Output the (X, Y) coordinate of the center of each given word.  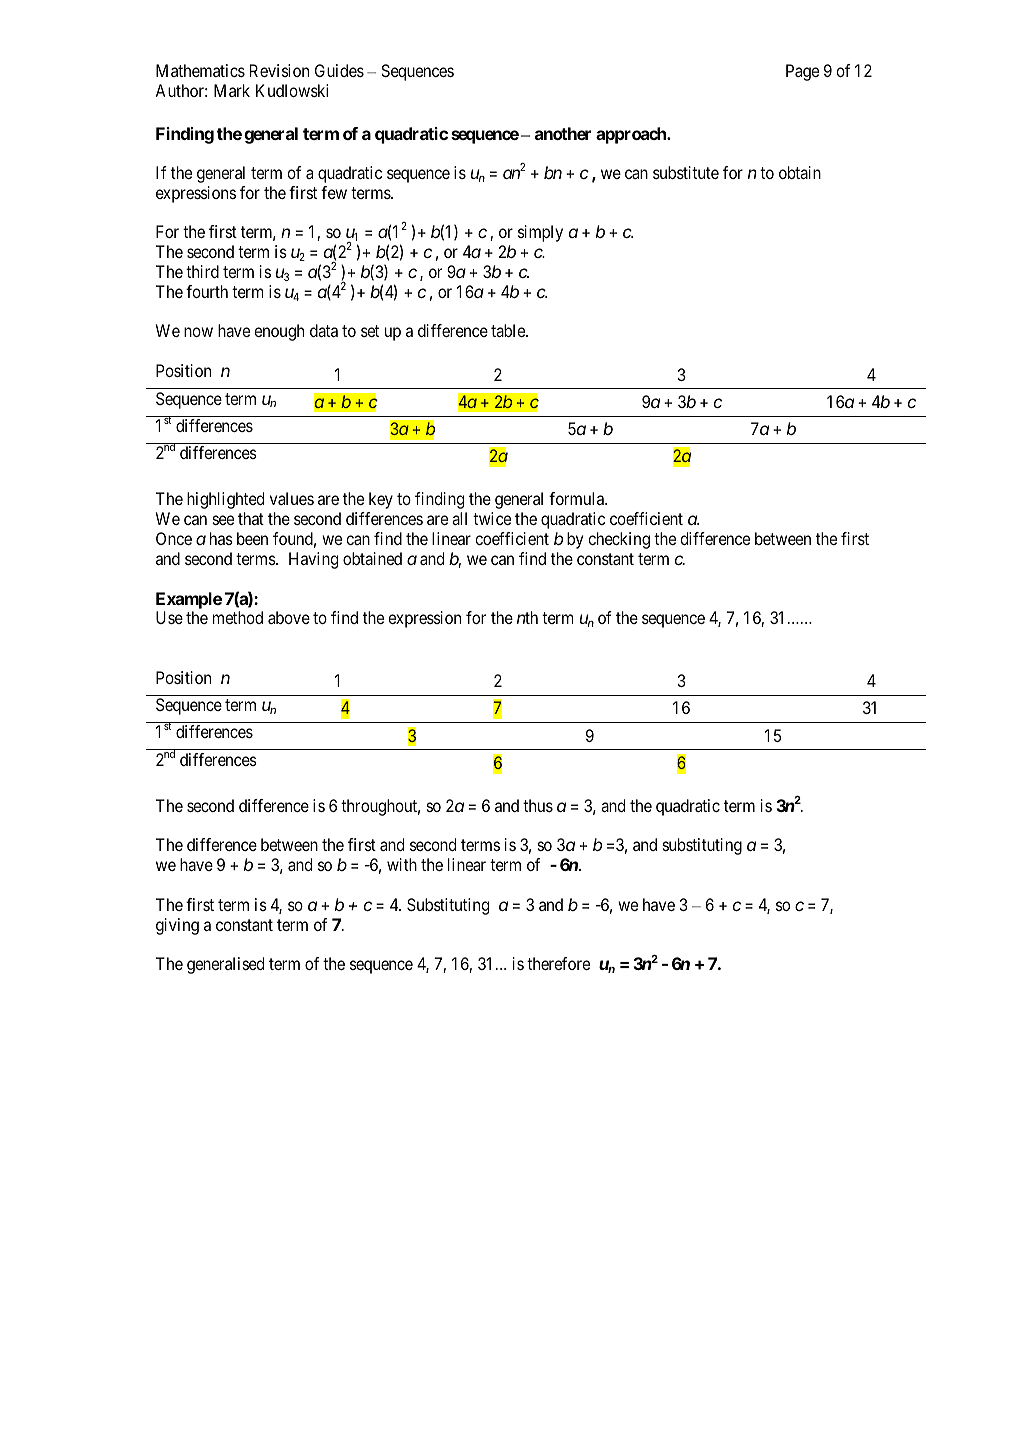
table (509, 330)
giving (177, 926)
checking (619, 540)
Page (802, 72)
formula (577, 498)
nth (527, 617)
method (238, 617)
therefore (558, 963)
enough (279, 332)
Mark (232, 90)
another (563, 133)
